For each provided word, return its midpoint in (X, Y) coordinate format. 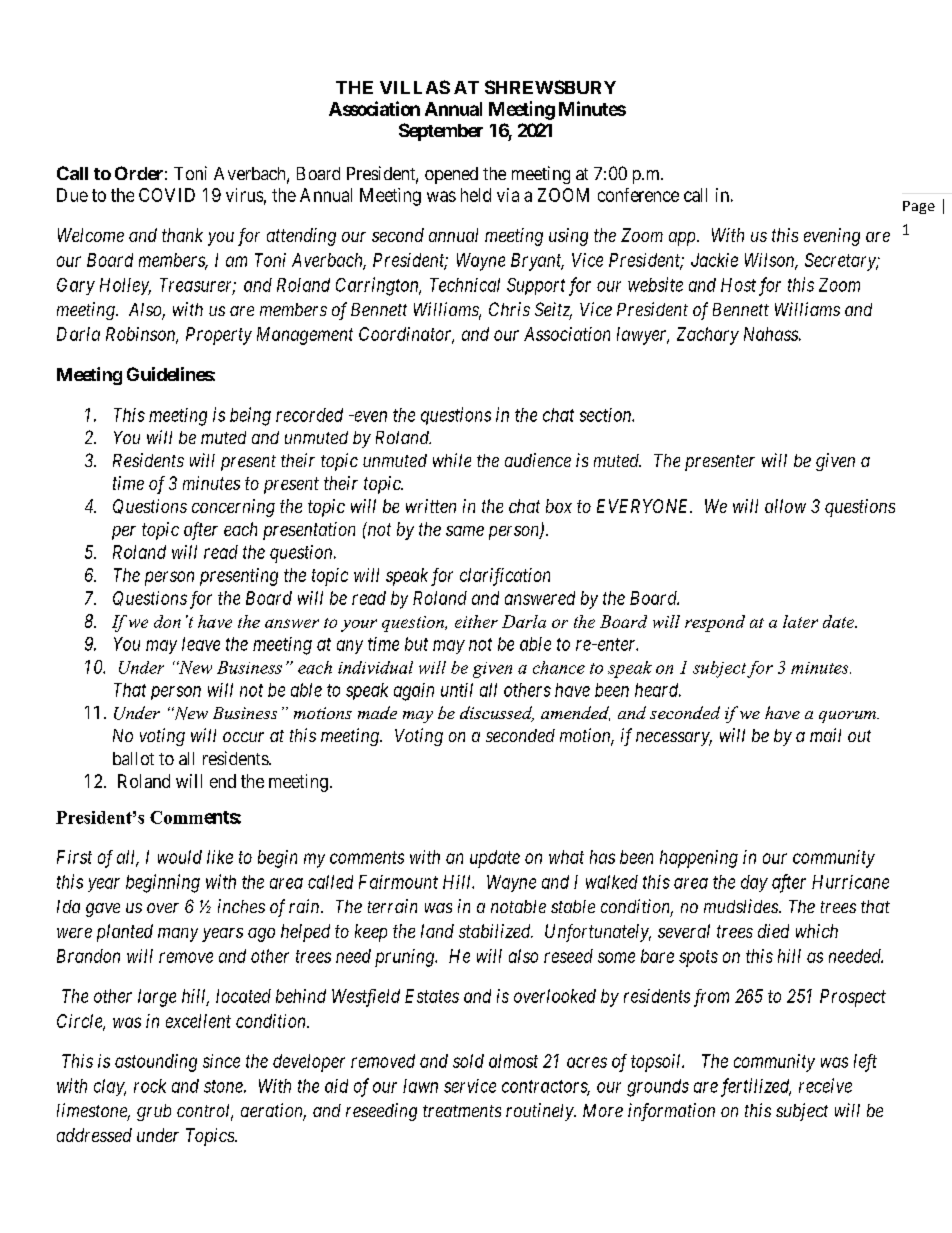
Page (919, 207)
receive (825, 1085)
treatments (462, 1111)
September (441, 132)
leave (201, 644)
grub (154, 1112)
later (800, 621)
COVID (167, 195)
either (476, 621)
